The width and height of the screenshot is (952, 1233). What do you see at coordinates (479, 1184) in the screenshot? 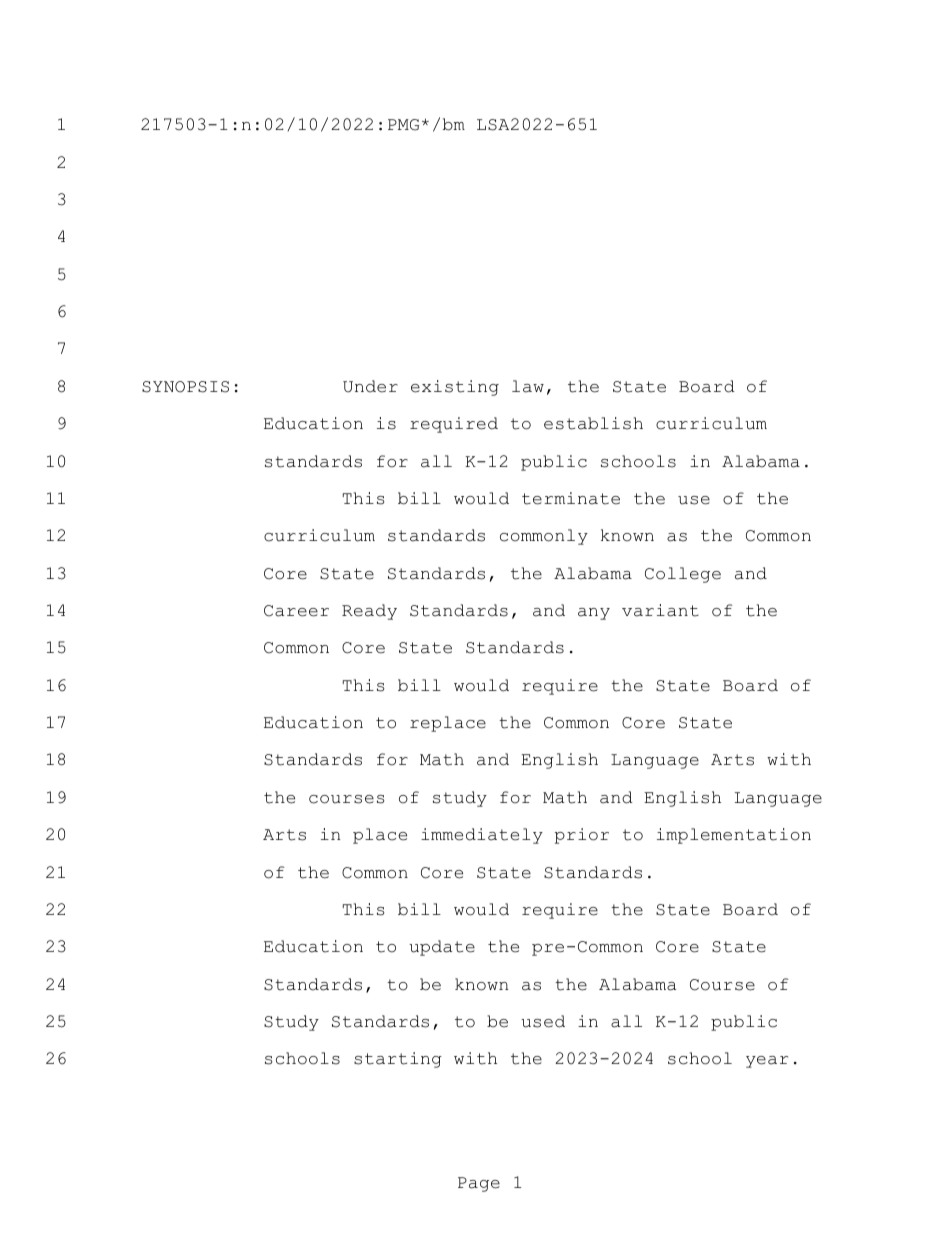
I see `Page` at bounding box center [479, 1184].
